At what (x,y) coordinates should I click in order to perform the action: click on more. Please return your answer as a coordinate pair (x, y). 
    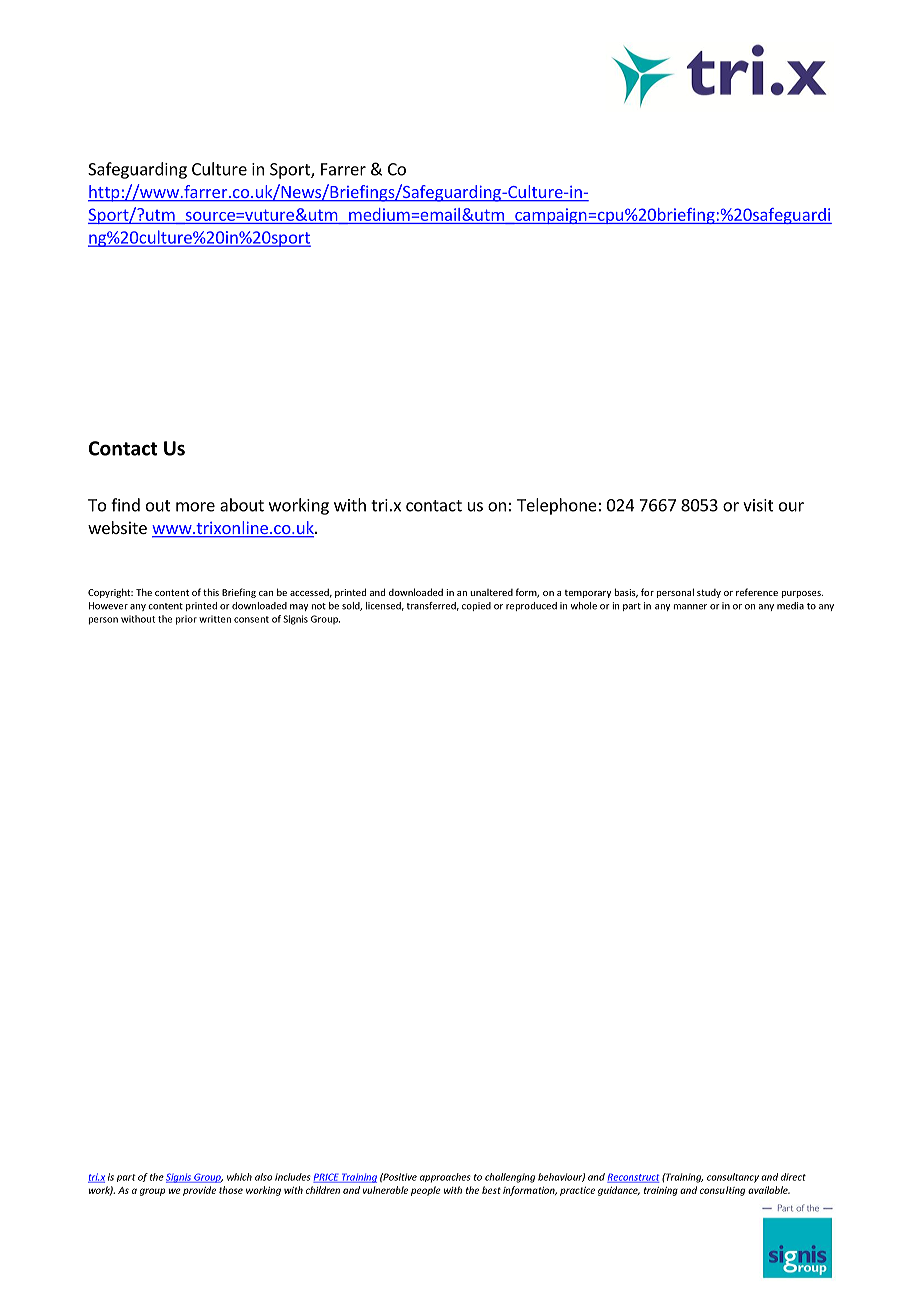
    Looking at the image, I should click on (195, 507).
